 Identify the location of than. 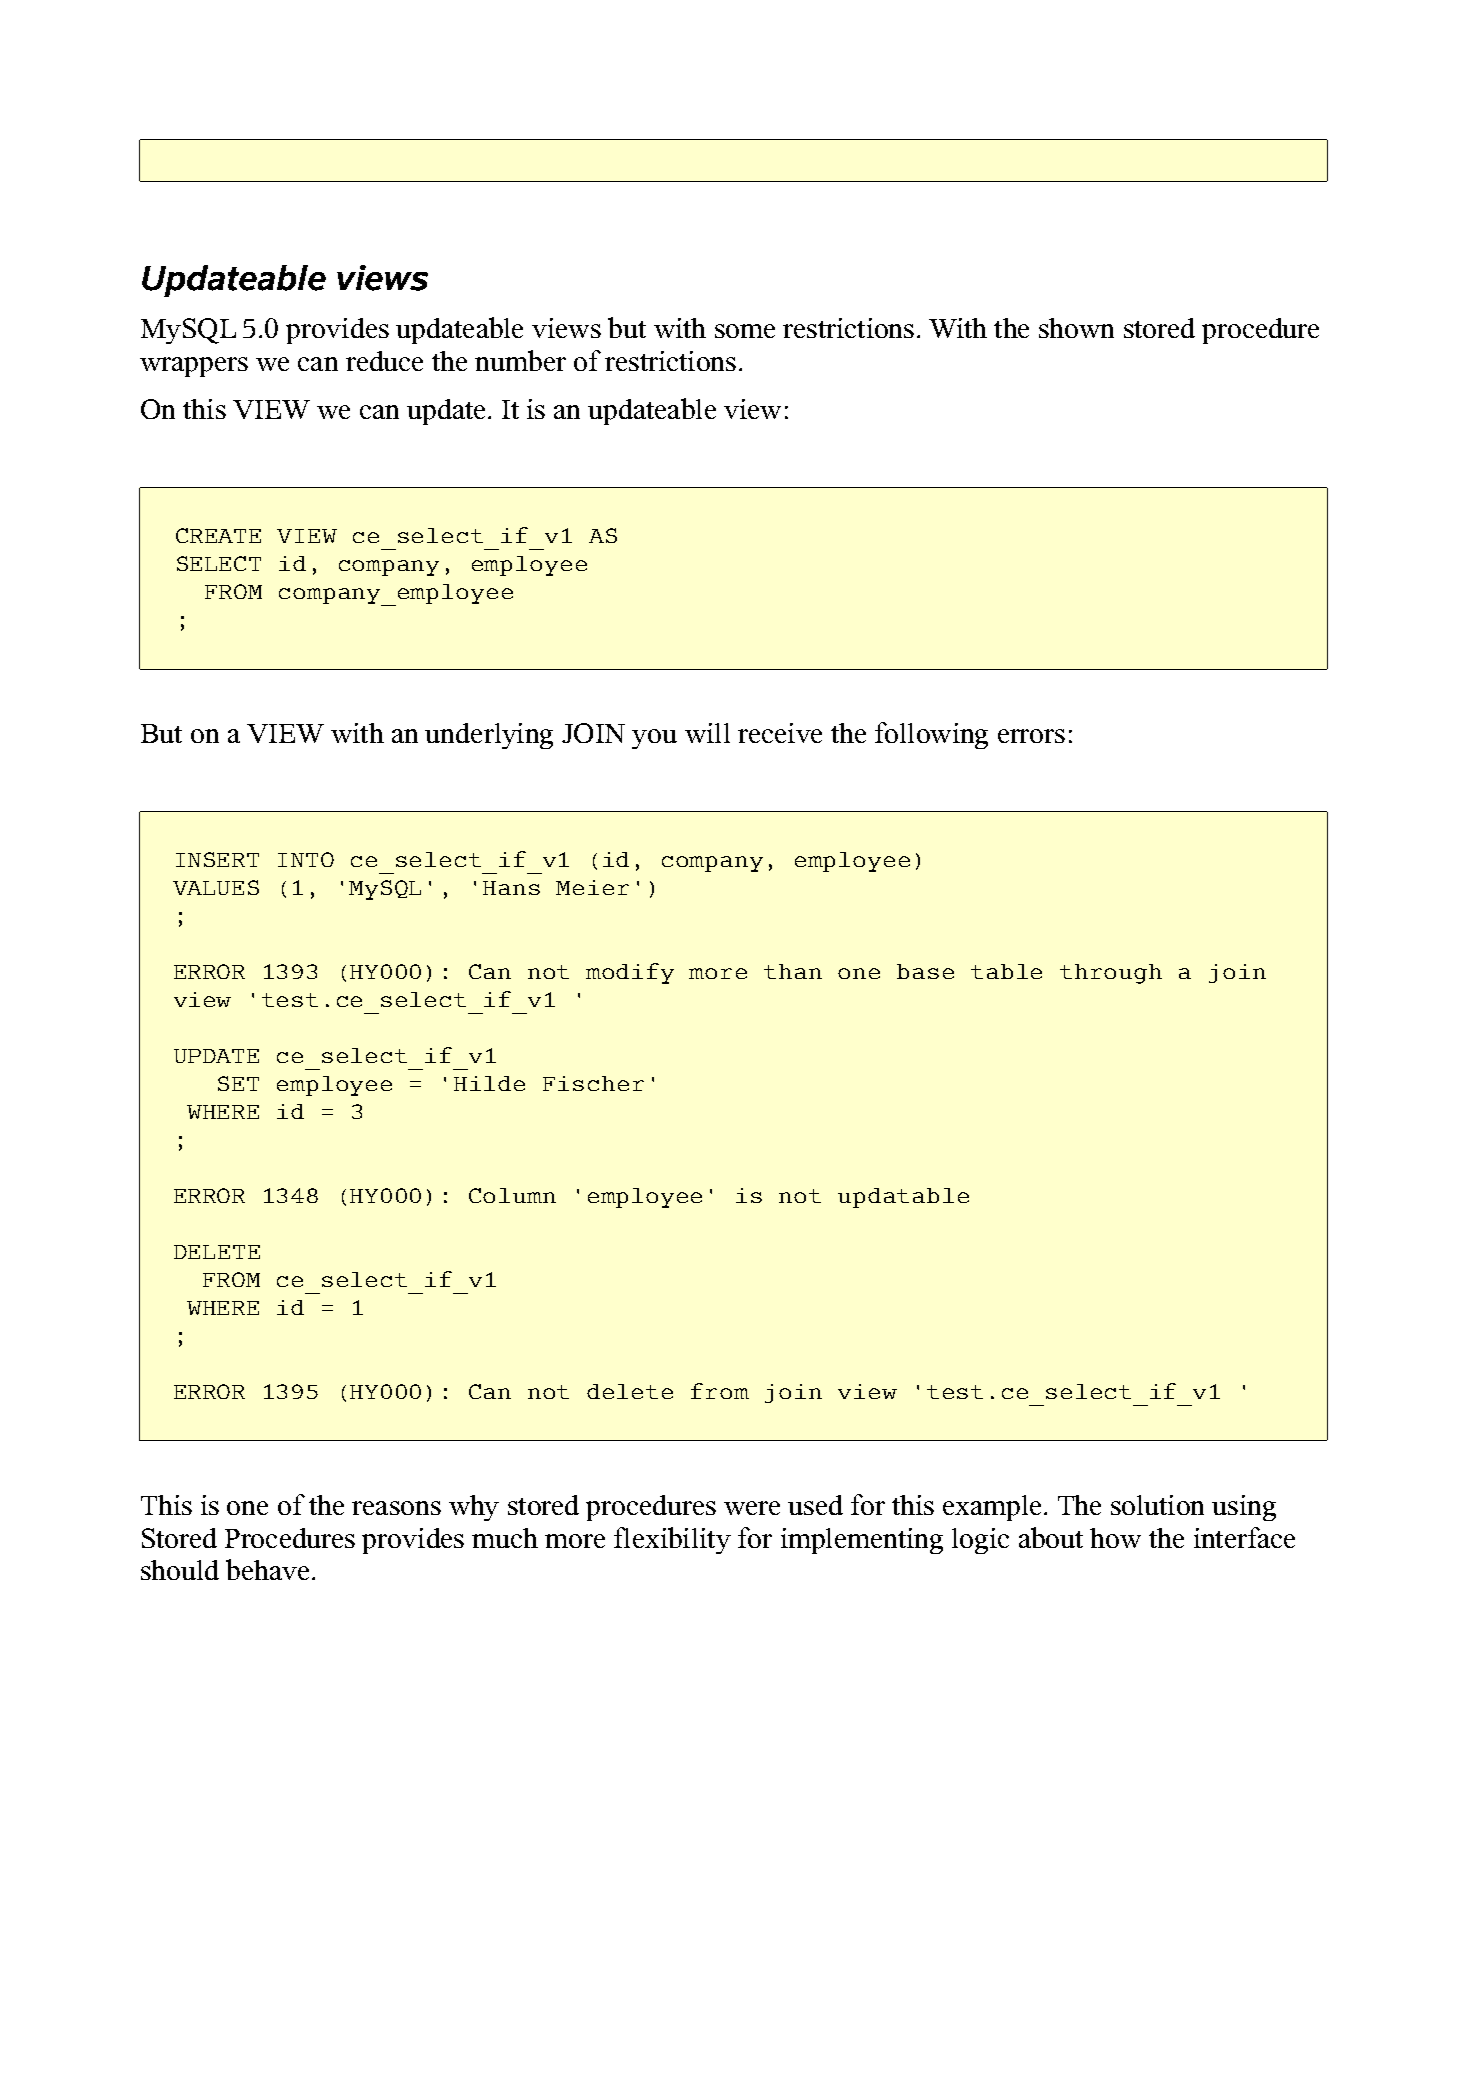
(793, 971).
